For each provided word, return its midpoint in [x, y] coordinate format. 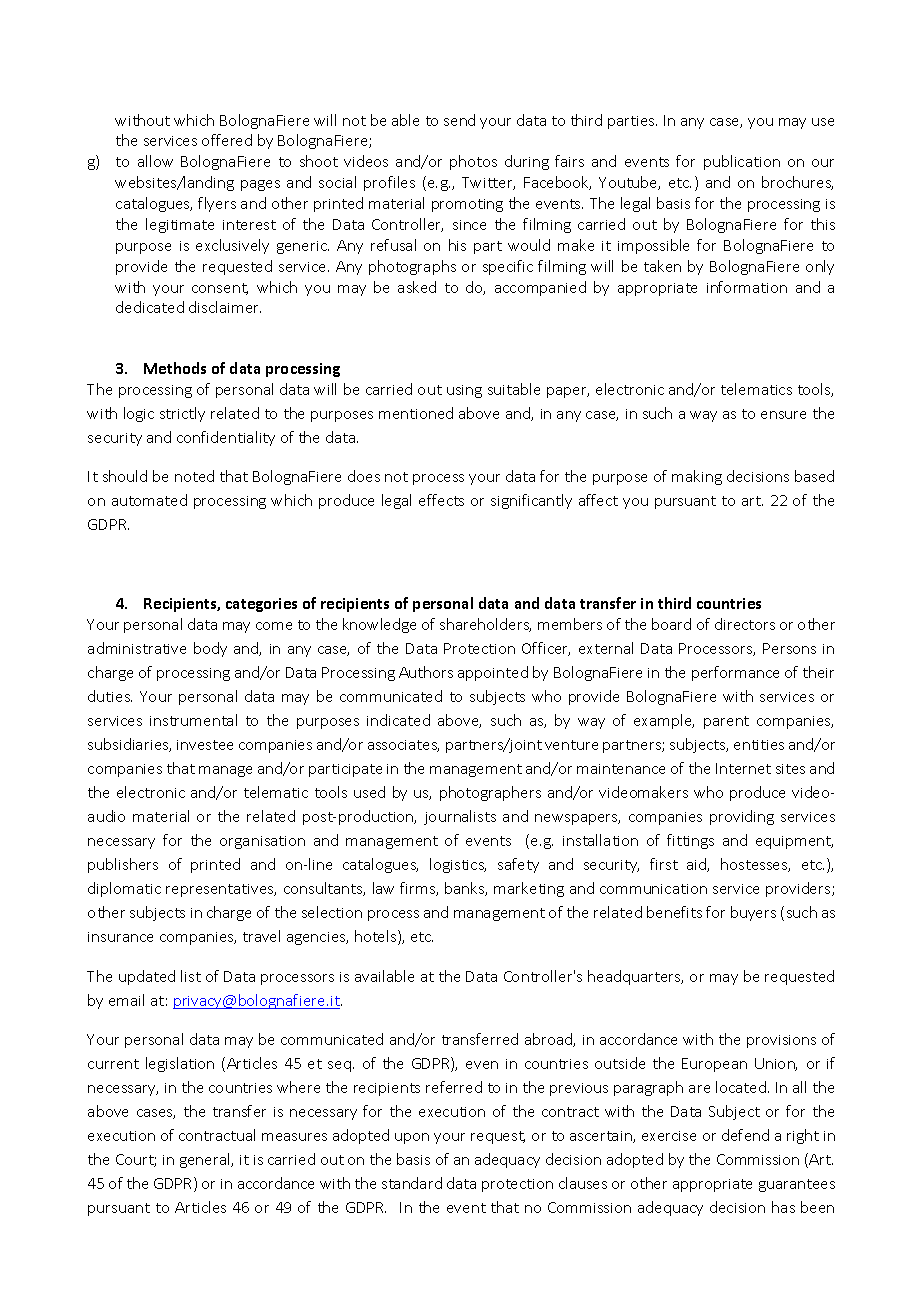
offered [227, 140]
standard [412, 1183]
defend [745, 1135]
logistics [458, 865]
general [206, 1160]
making [697, 477]
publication [742, 162]
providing [742, 817]
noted [194, 476]
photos [473, 162]
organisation [262, 842]
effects [441, 500]
